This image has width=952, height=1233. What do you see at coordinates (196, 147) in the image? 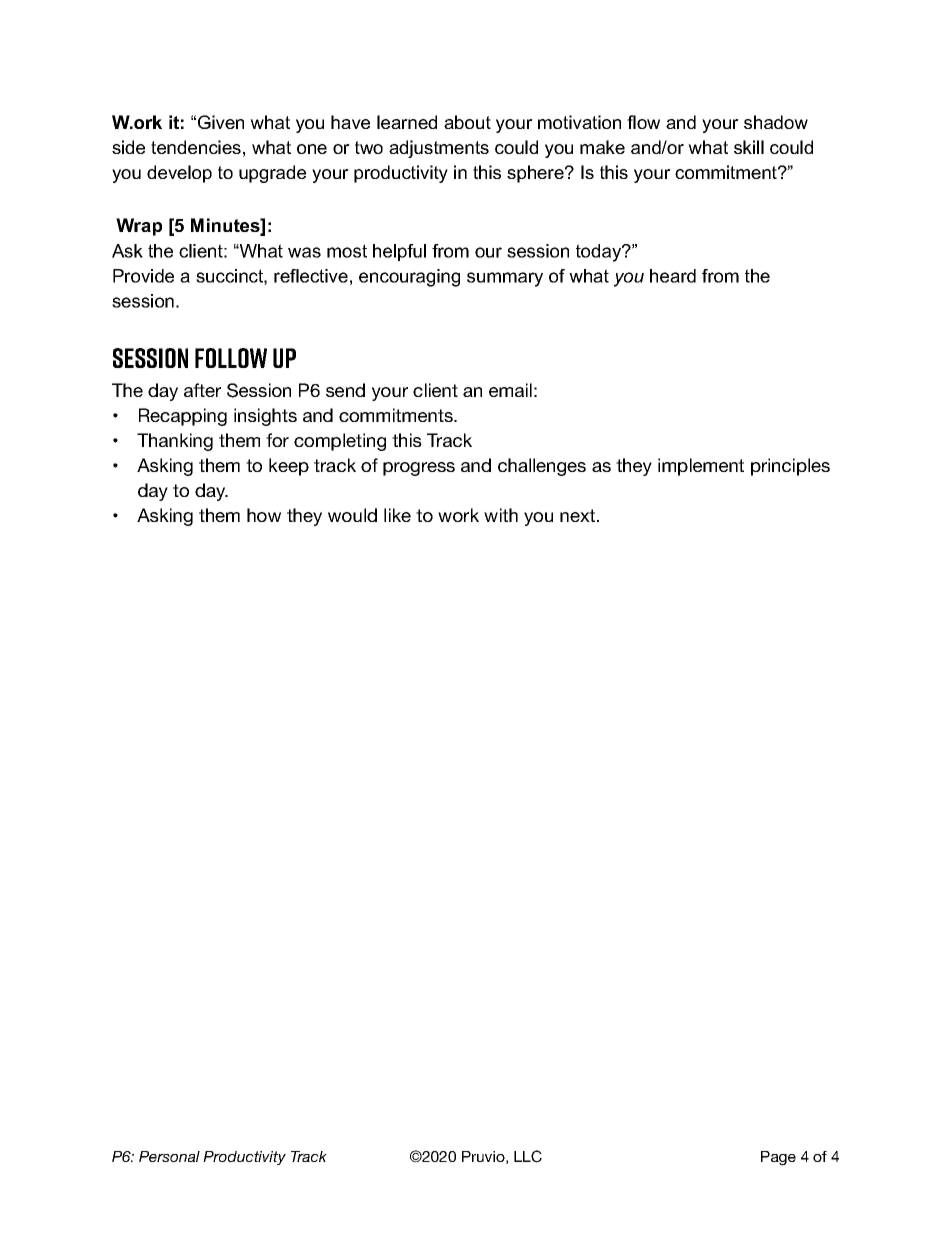
I see `tendencies` at bounding box center [196, 147].
